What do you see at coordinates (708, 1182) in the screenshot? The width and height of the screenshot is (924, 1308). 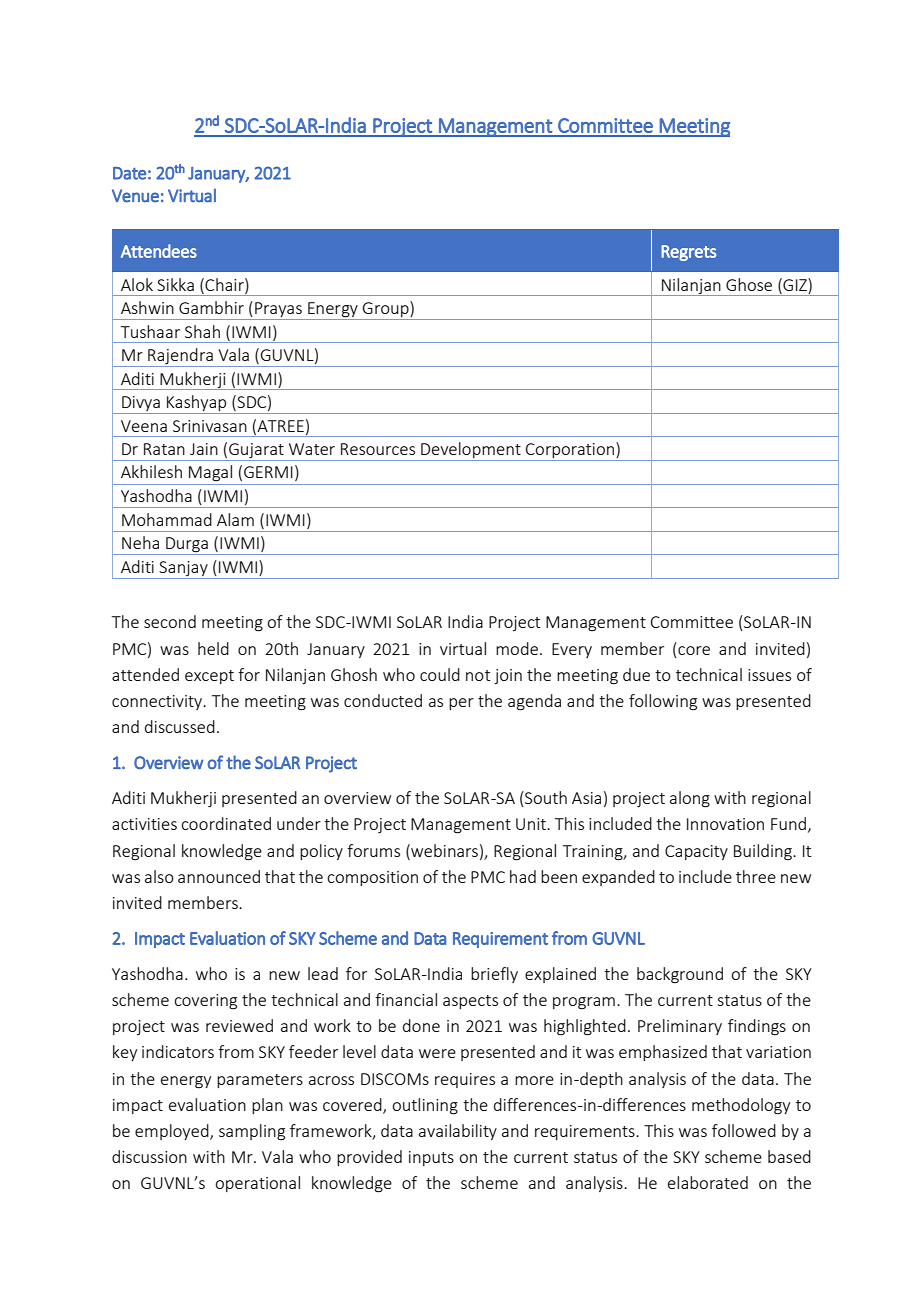 I see `elaborated` at bounding box center [708, 1182].
